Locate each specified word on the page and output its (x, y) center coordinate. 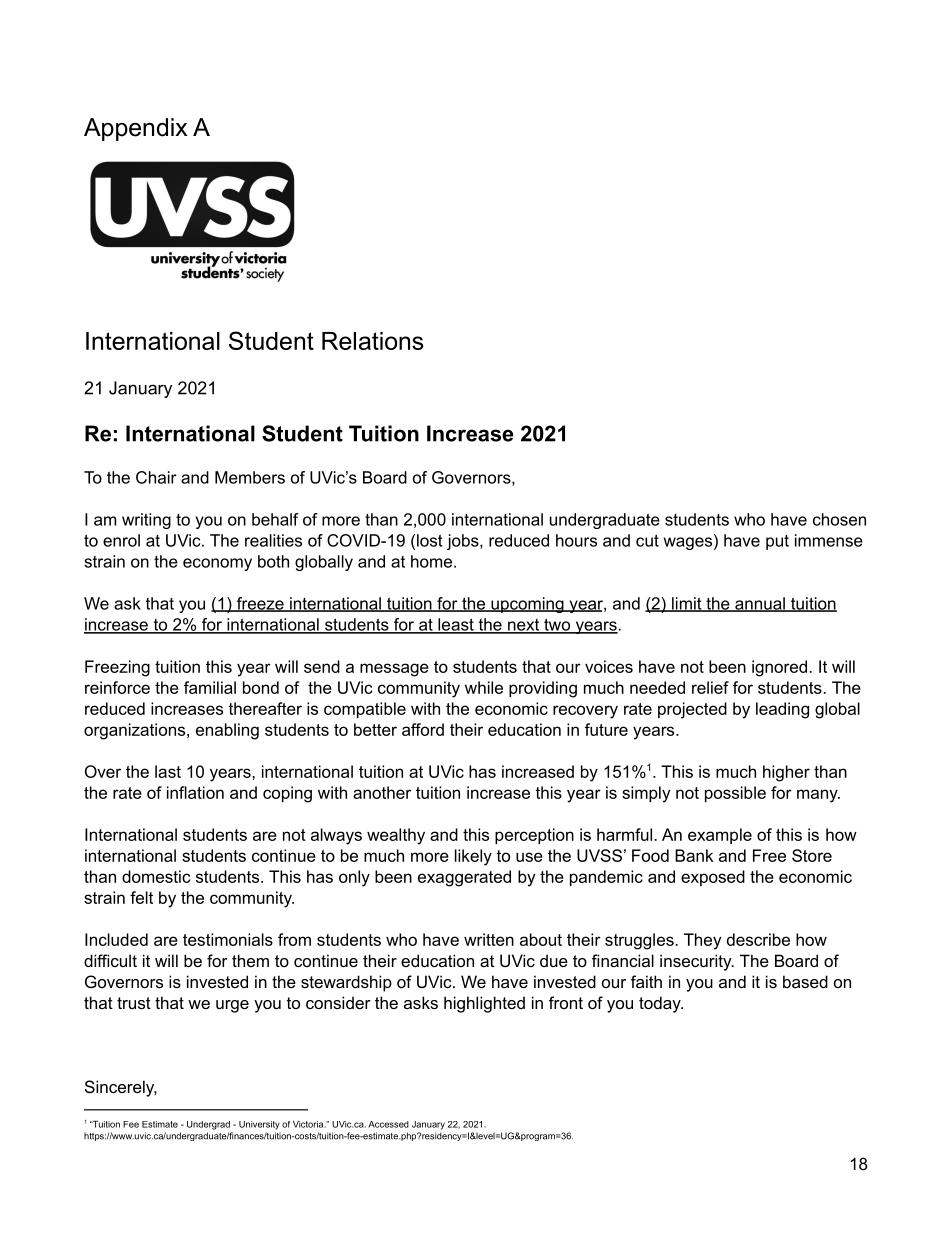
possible (735, 794)
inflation (195, 792)
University (259, 1125)
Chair (156, 477)
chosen (839, 519)
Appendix (135, 129)
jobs (464, 542)
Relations (372, 341)
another (382, 792)
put (777, 542)
